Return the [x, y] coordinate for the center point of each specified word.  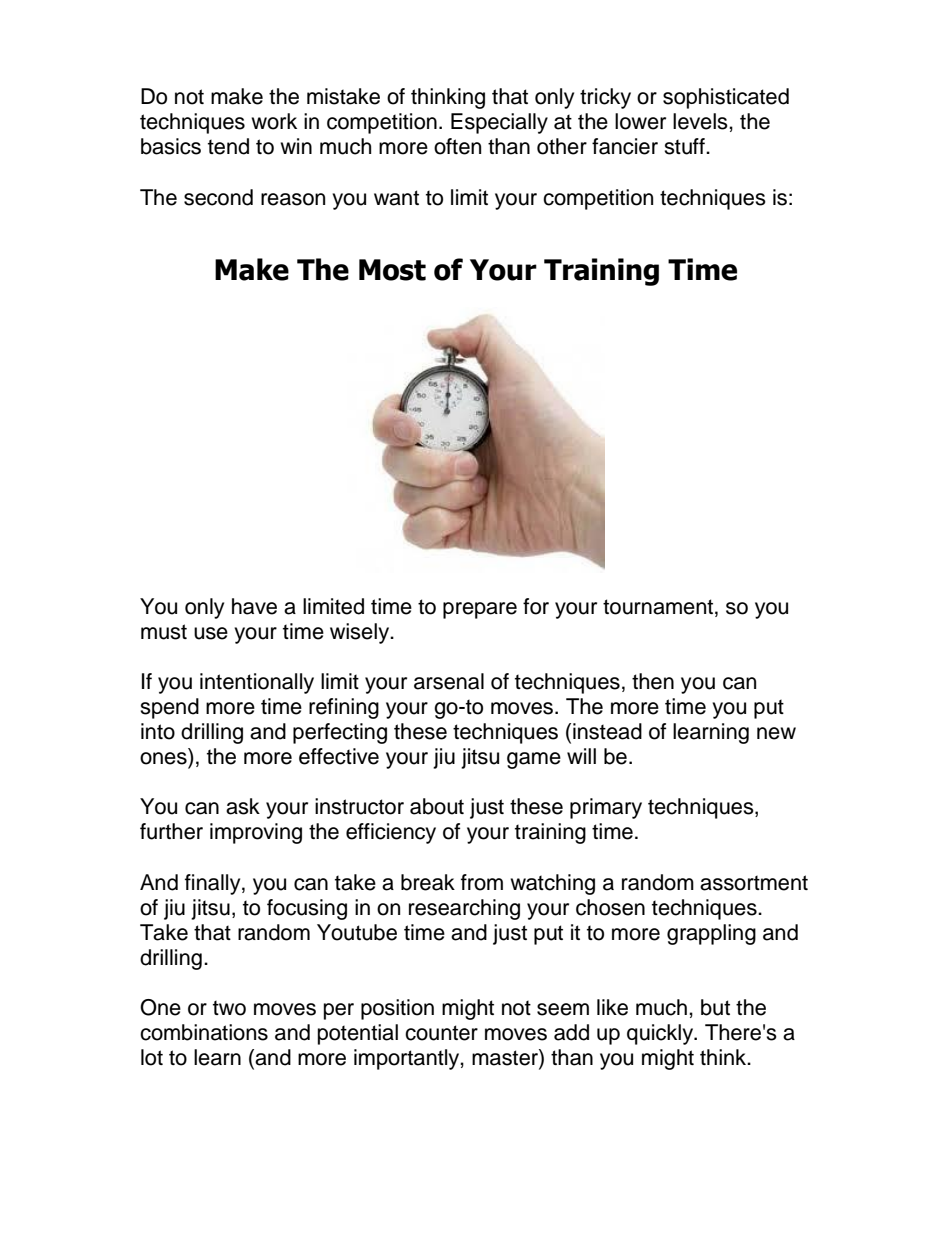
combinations [204, 1032]
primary [606, 808]
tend [228, 146]
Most [392, 270]
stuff [685, 146]
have [254, 606]
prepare [480, 610]
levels [701, 121]
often [457, 146]
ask [243, 806]
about [437, 806]
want [396, 198]
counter [441, 1033]
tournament [658, 607]
